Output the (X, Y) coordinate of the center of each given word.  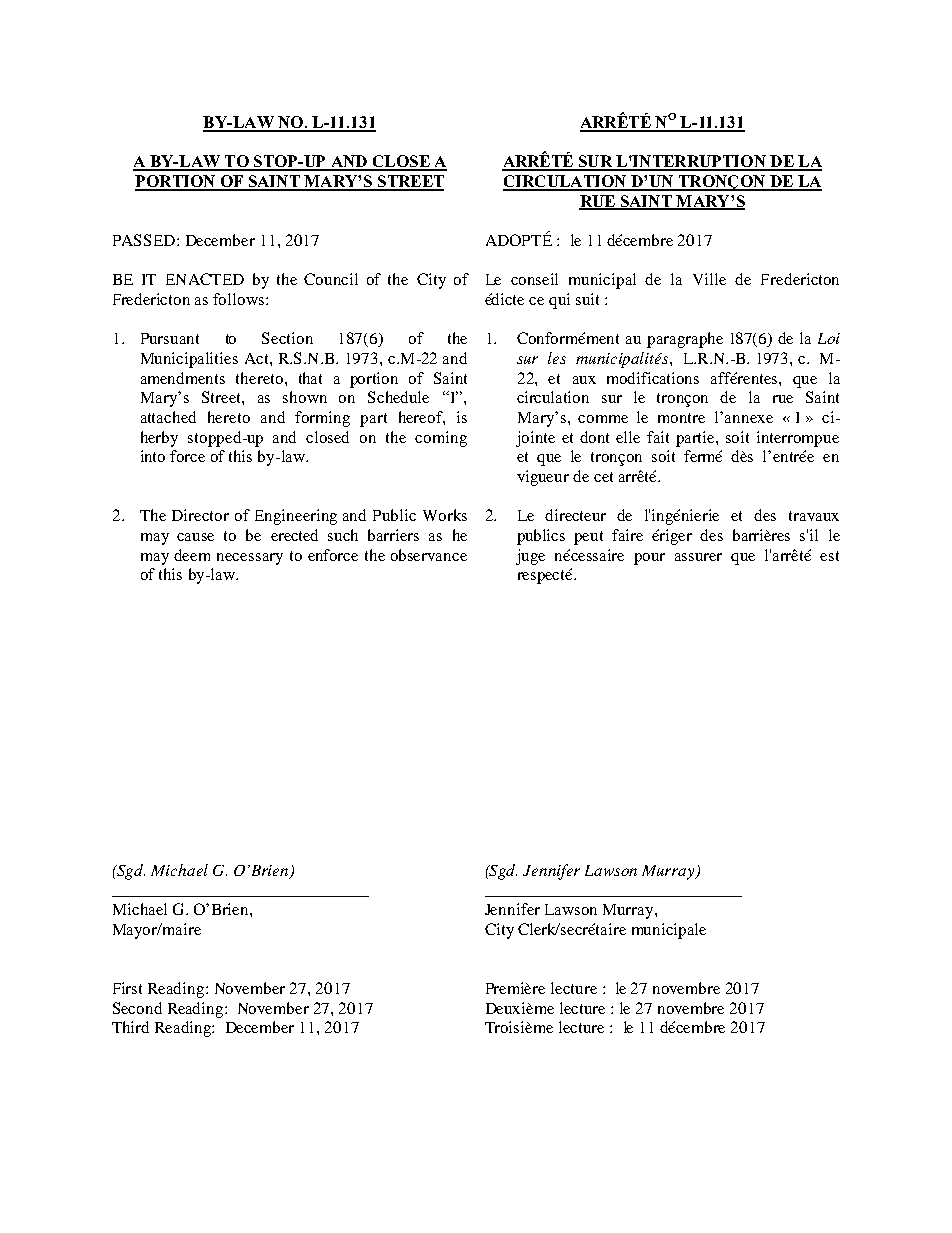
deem (192, 555)
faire (627, 535)
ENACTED (205, 279)
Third (130, 1027)
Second (137, 1008)
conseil (534, 279)
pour (649, 559)
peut (588, 538)
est (829, 556)
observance (429, 555)
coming (441, 439)
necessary (250, 559)
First (127, 988)
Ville (709, 279)
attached (168, 417)
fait (658, 437)
